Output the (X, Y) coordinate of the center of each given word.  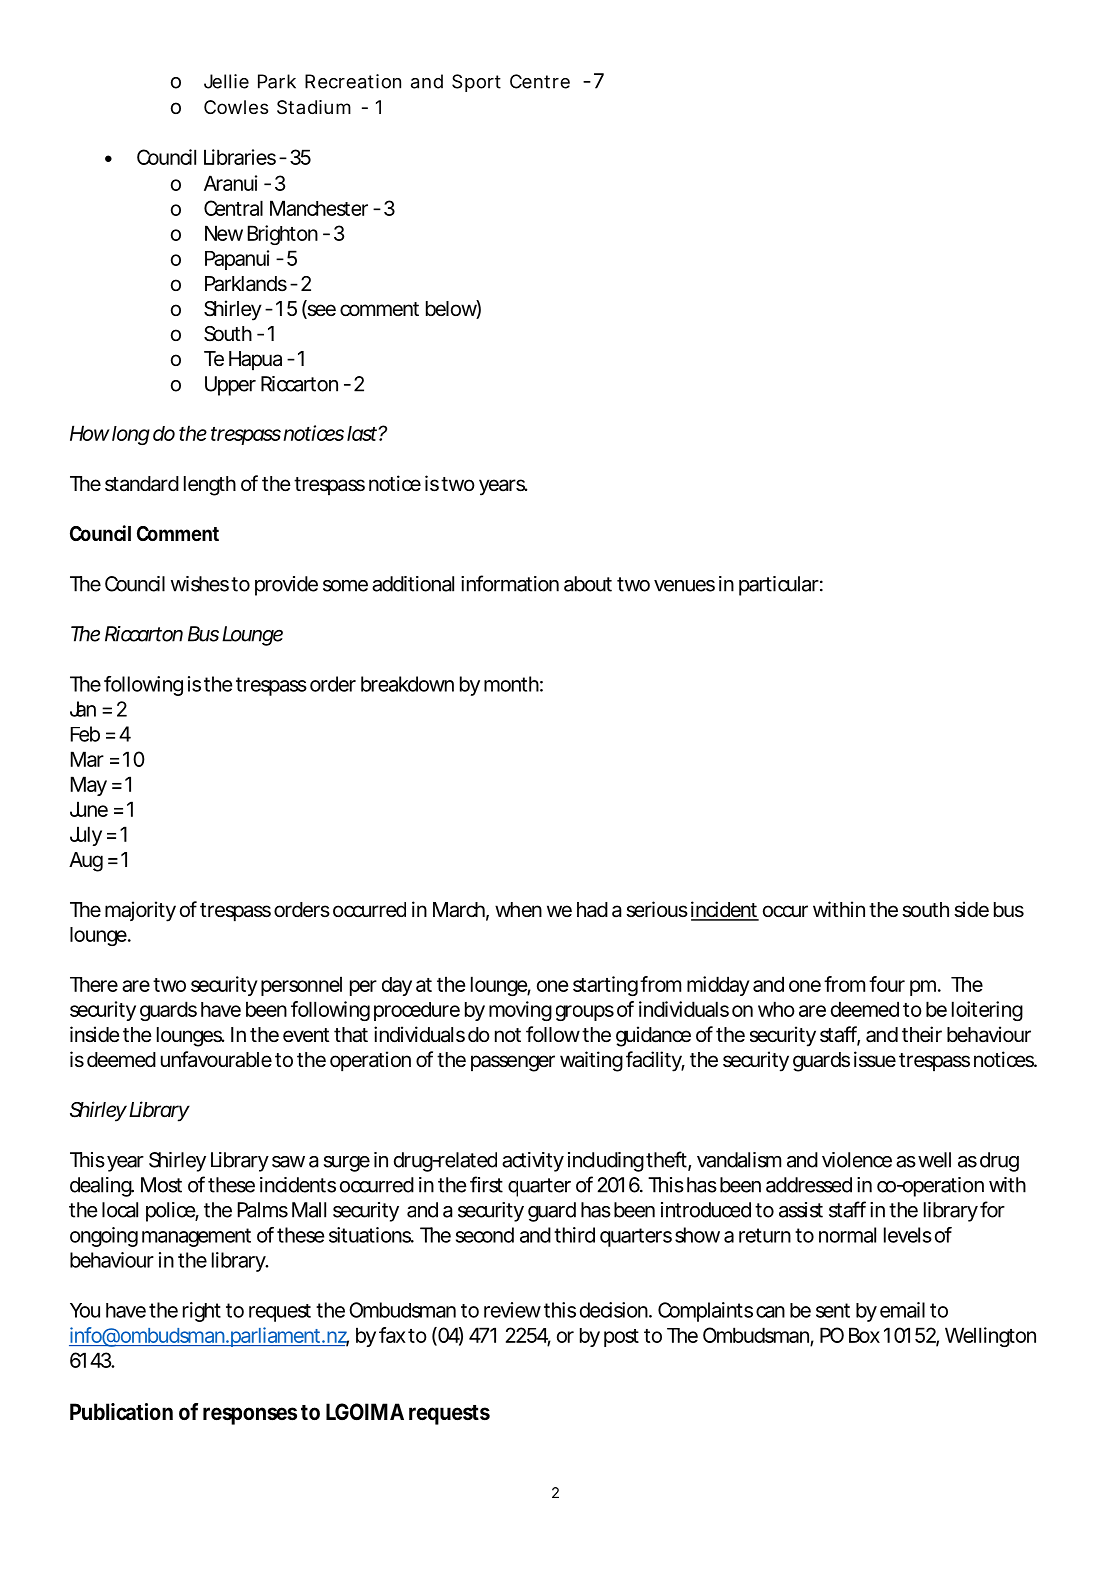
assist (801, 1210)
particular (779, 586)
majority (140, 911)
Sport (476, 83)
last (362, 433)
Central (233, 208)
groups (585, 1013)
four (887, 984)
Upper (230, 386)
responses (250, 1416)
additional (413, 584)
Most (161, 1185)
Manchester (319, 208)
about (588, 584)
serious (657, 909)
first (486, 1184)
